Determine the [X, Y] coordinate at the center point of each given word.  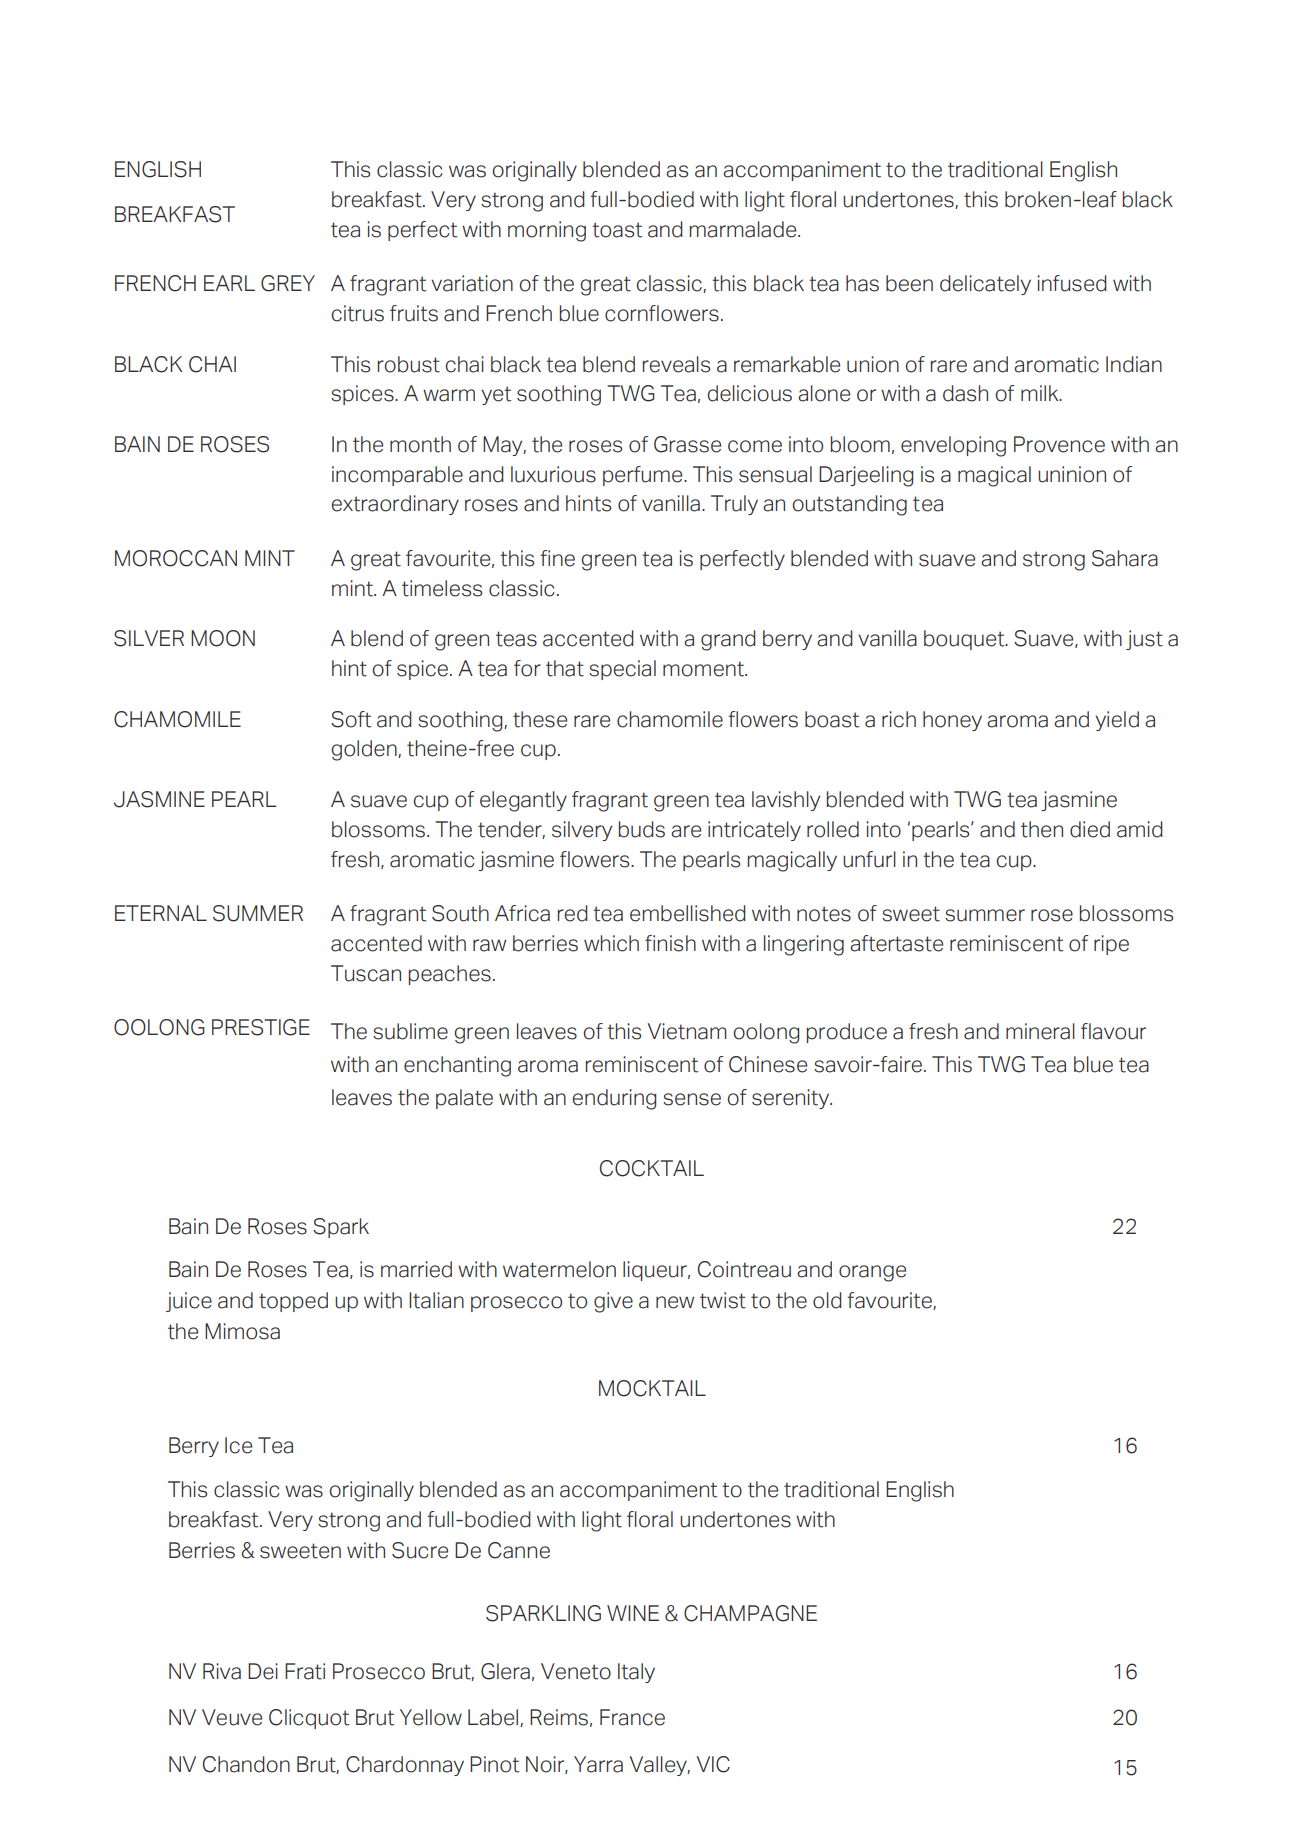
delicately [985, 285]
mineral [1040, 1031]
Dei [263, 1671]
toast [617, 230]
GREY [288, 283]
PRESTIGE [261, 1027]
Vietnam [687, 1031]
